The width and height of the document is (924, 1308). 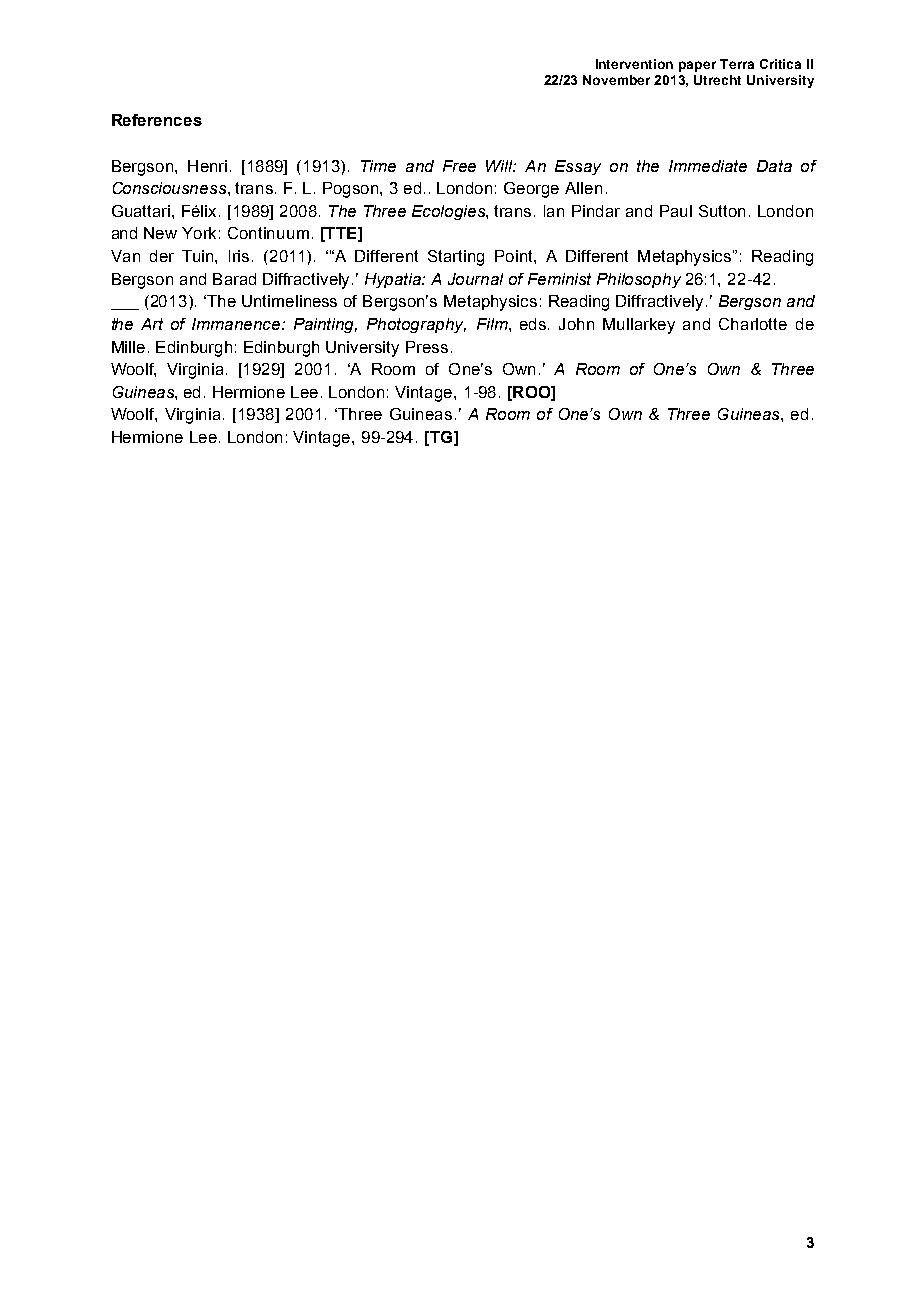 What do you see at coordinates (554, 211) in the document?
I see `Ian` at bounding box center [554, 211].
